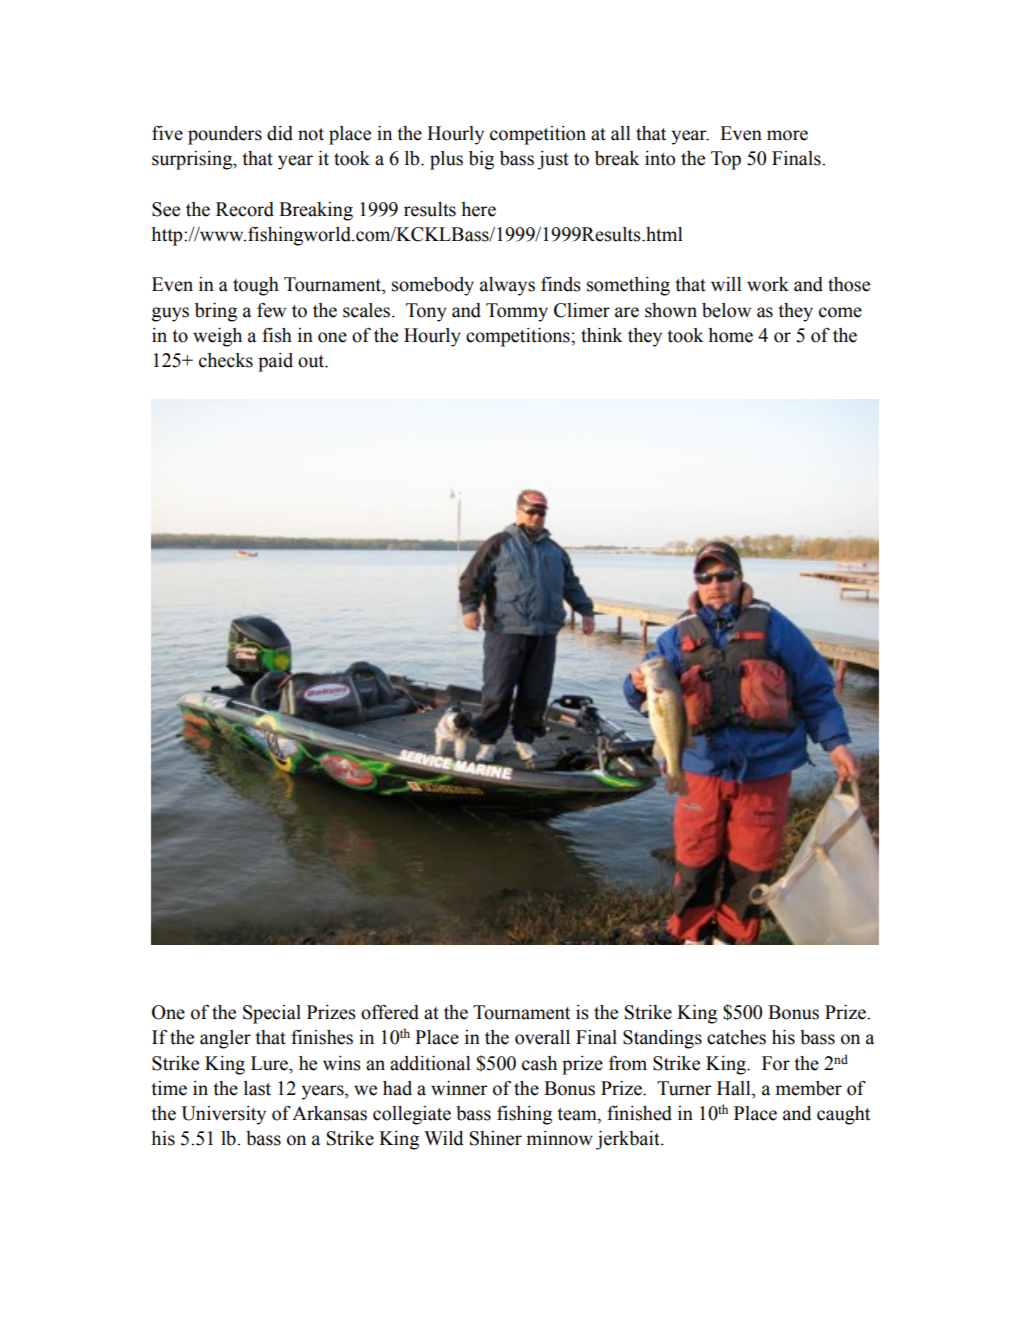  What do you see at coordinates (225, 135) in the document?
I see `pounders` at bounding box center [225, 135].
